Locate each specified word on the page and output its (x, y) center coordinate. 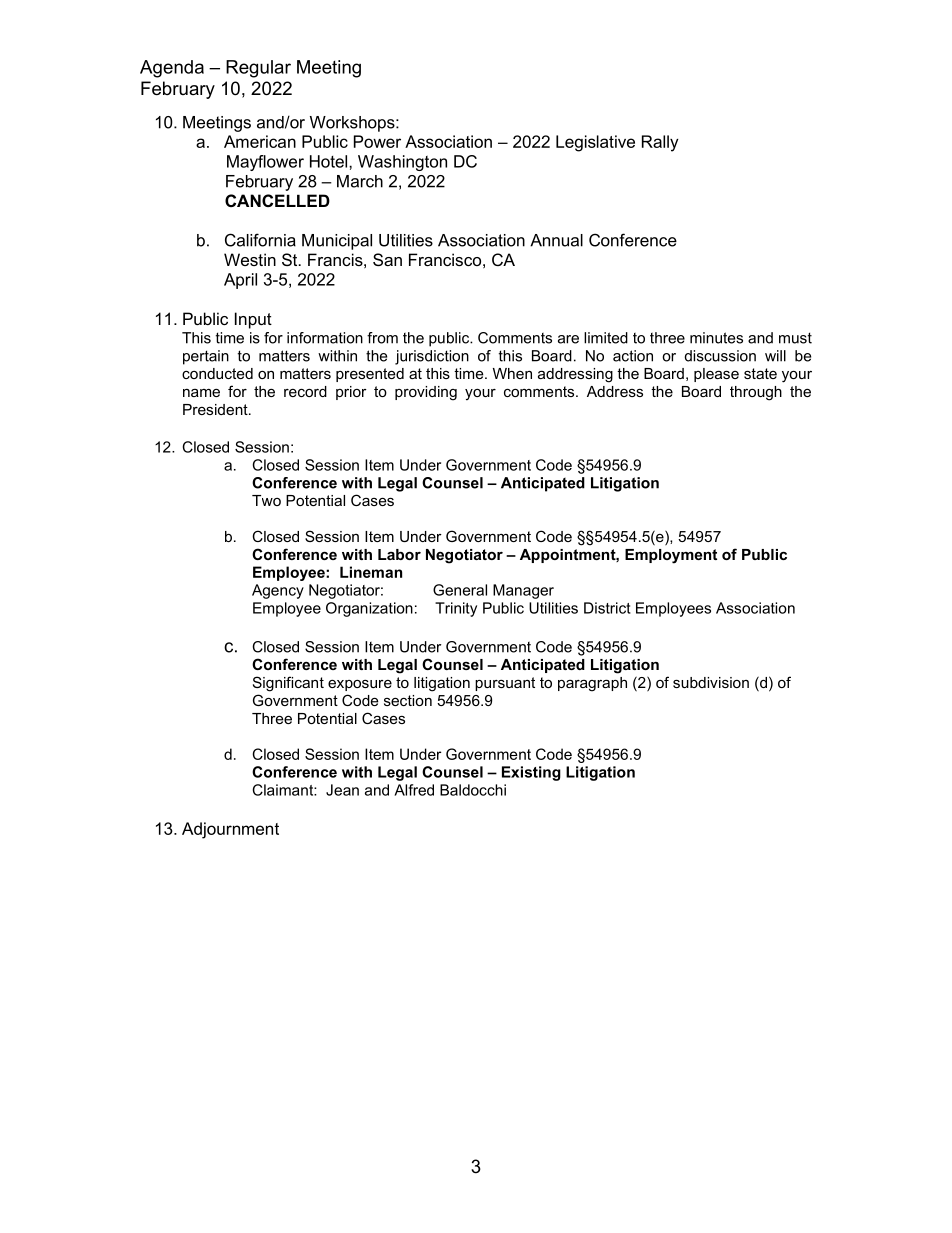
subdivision (711, 682)
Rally (660, 143)
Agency (278, 591)
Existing (531, 773)
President (216, 409)
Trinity (456, 609)
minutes (716, 338)
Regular (258, 69)
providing (426, 393)
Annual (556, 240)
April (240, 281)
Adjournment (230, 830)
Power (377, 141)
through (756, 393)
